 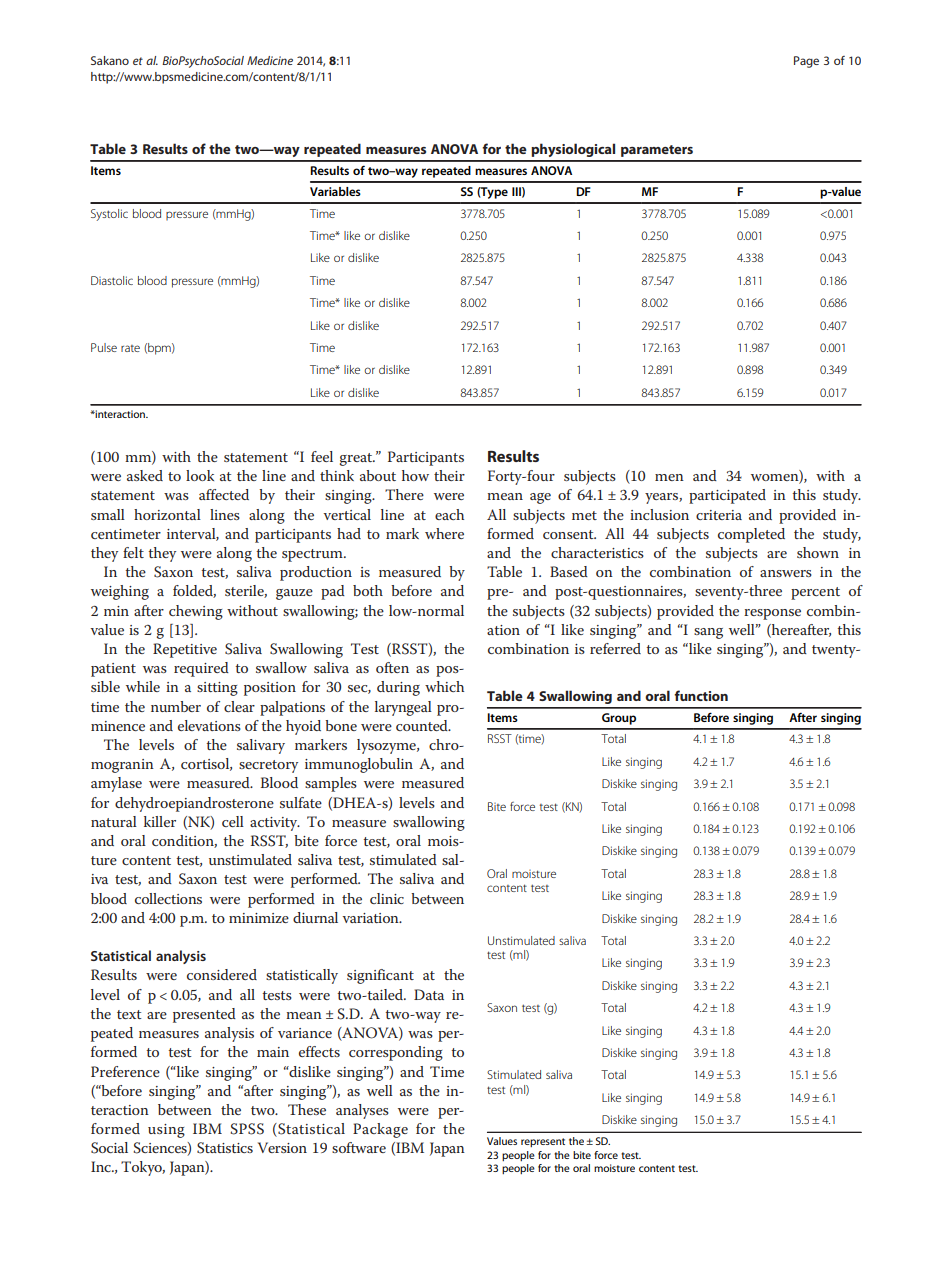 I want to click on Package, so click(x=380, y=1130).
